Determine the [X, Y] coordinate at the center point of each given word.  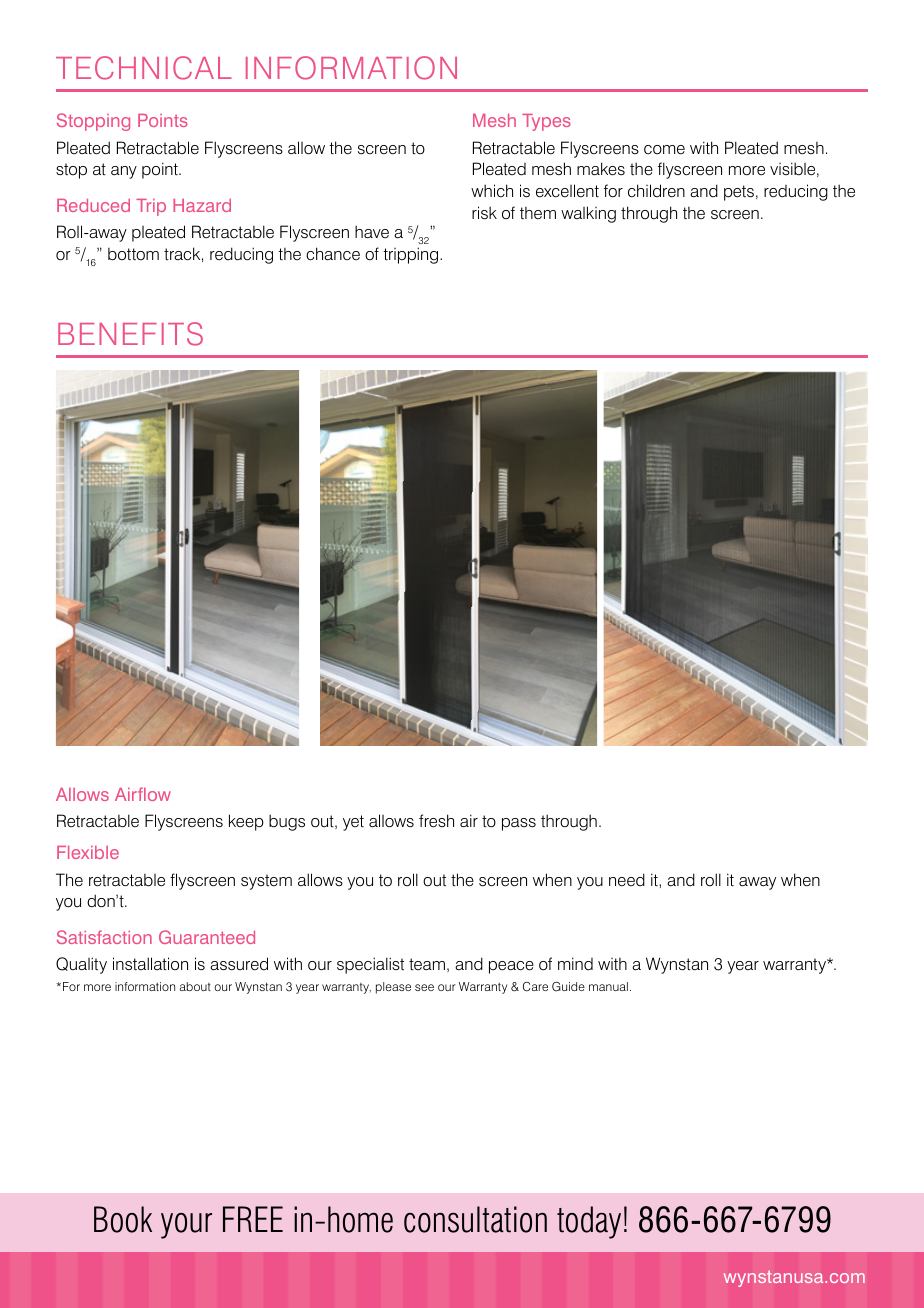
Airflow [143, 794]
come [664, 150]
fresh [436, 821]
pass [519, 824]
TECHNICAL [144, 68]
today [589, 1222]
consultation [475, 1219]
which [492, 190]
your [186, 1226]
